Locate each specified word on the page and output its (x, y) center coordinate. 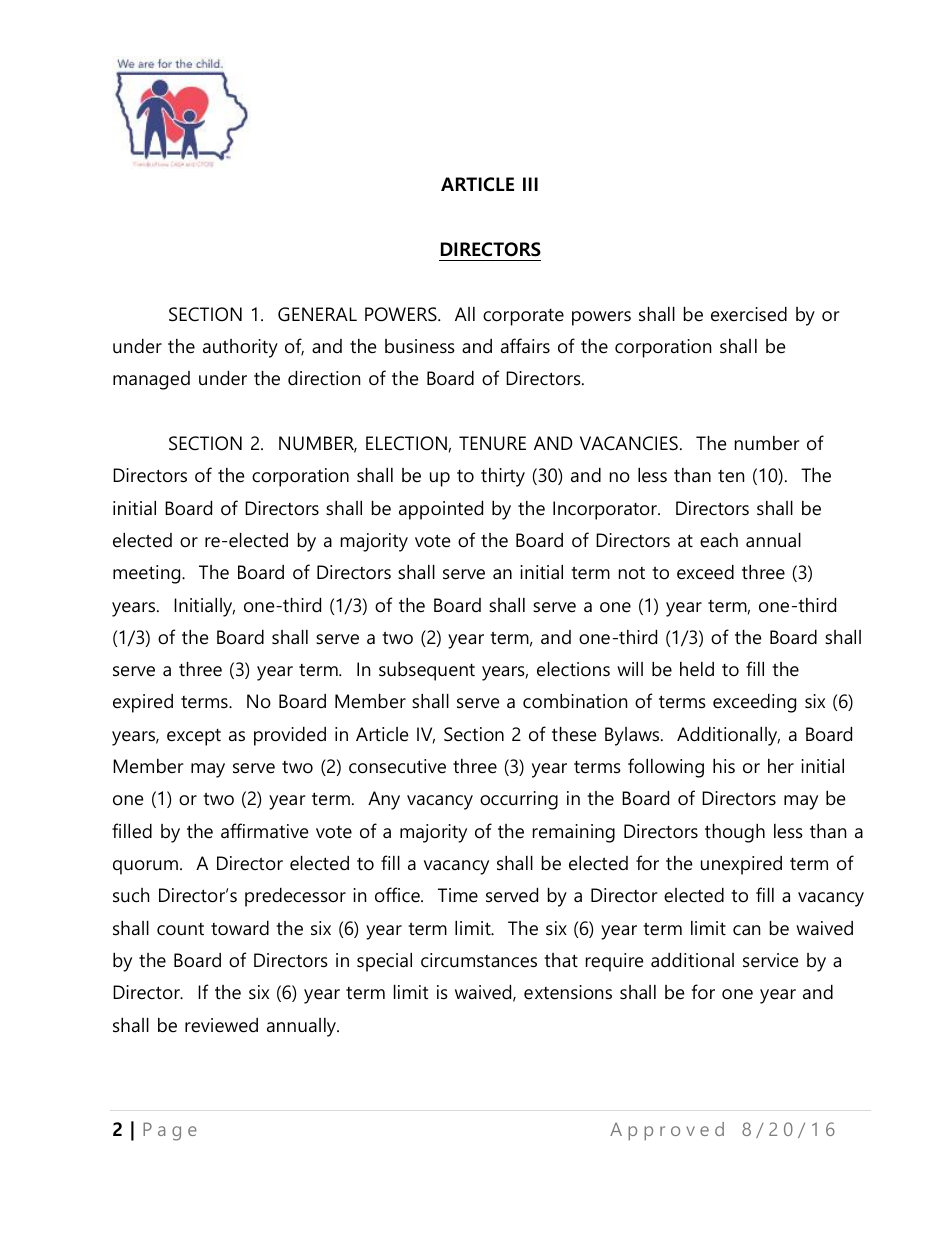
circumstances (479, 960)
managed (151, 380)
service (770, 960)
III (530, 184)
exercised (749, 314)
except (194, 737)
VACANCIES (629, 443)
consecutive (397, 766)
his (724, 766)
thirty (503, 477)
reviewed (221, 1025)
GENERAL (317, 314)
